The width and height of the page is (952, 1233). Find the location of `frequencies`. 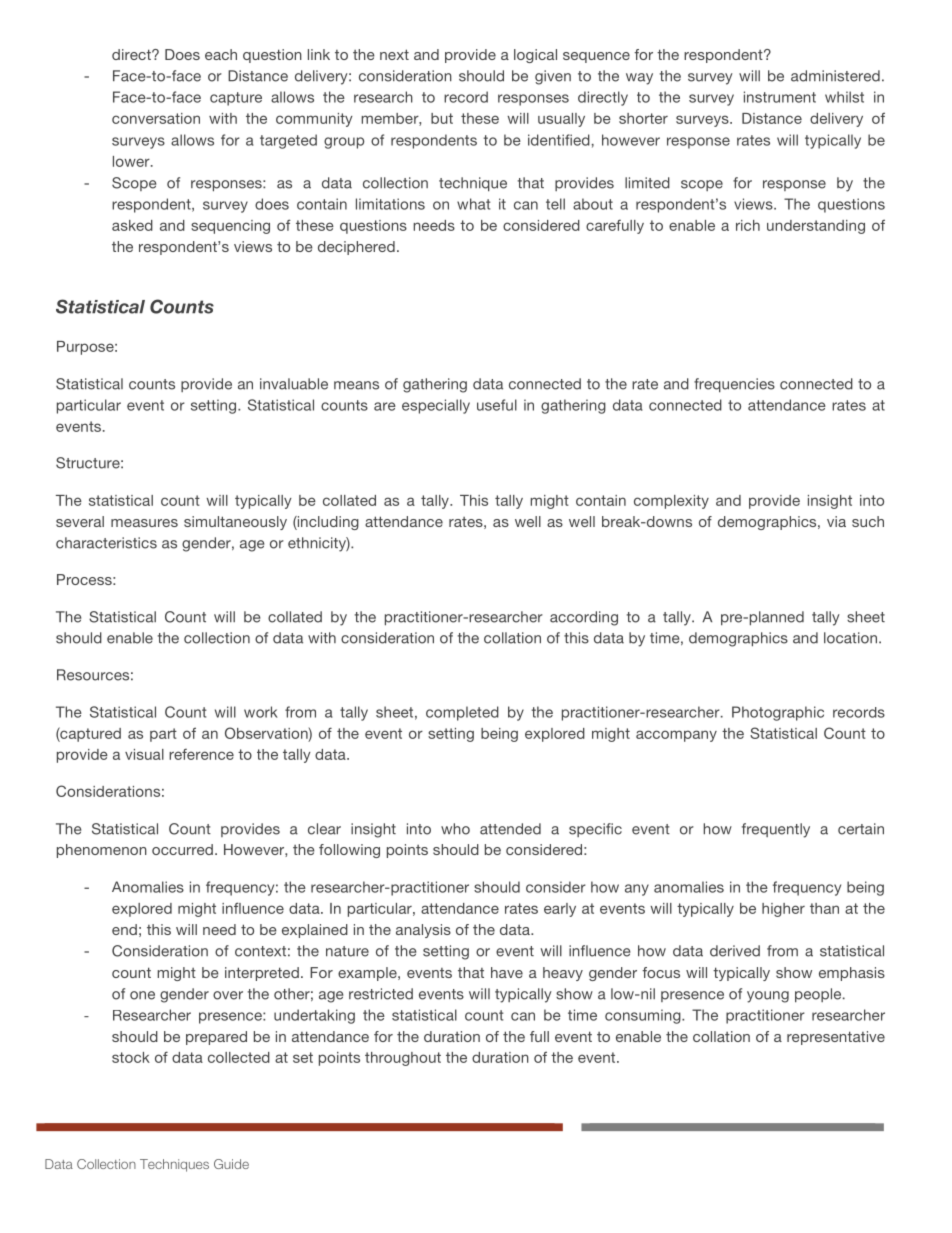

frequencies is located at coordinates (734, 385).
